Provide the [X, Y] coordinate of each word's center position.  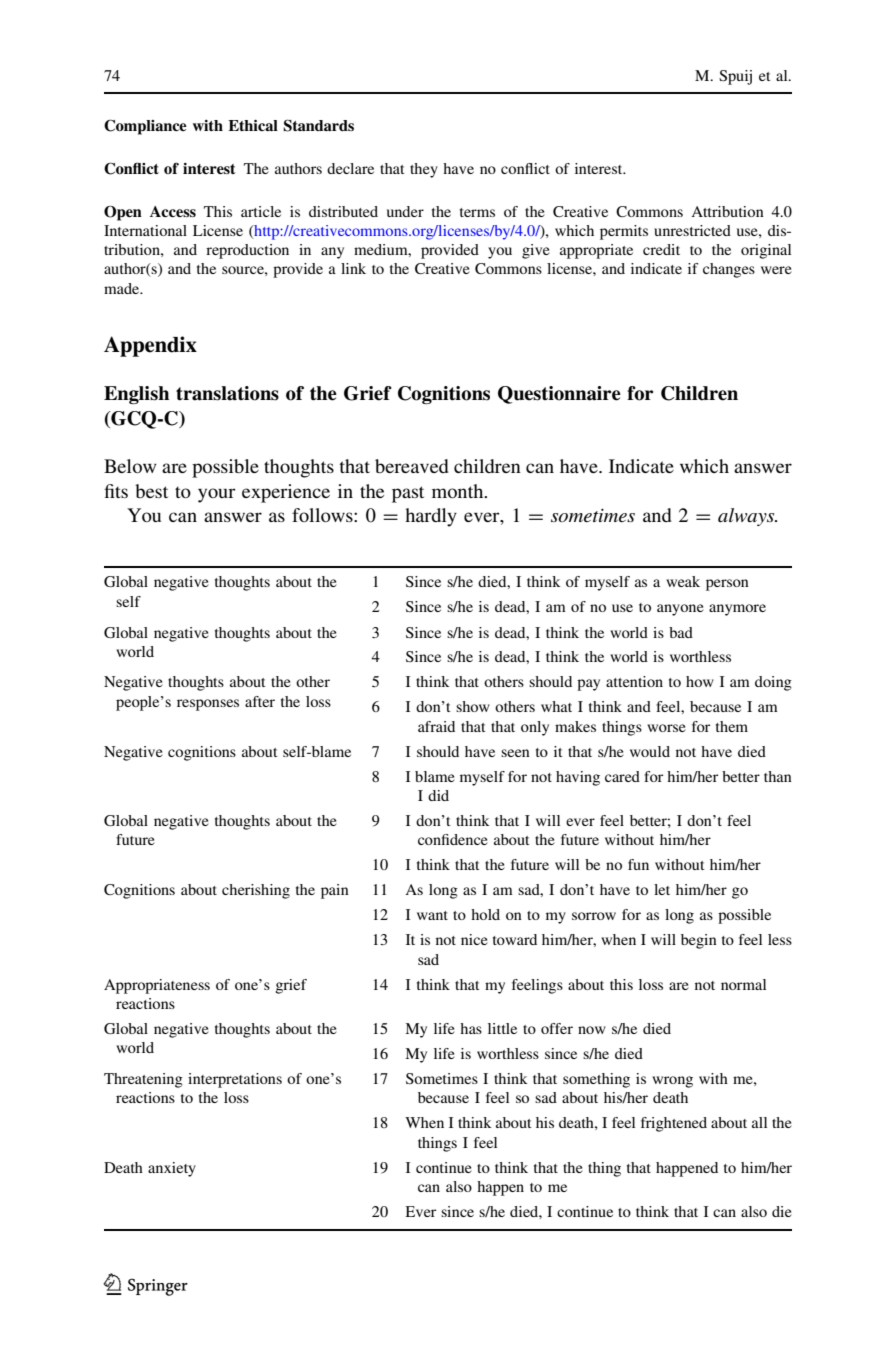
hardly [431, 517]
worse [666, 728]
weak [683, 581]
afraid [436, 726]
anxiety [172, 1169]
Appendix [150, 346]
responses [208, 705]
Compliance [145, 127]
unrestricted [692, 230]
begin [699, 941]
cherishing [256, 891]
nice [474, 939]
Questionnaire [559, 395]
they [424, 170]
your [217, 495]
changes [729, 270]
